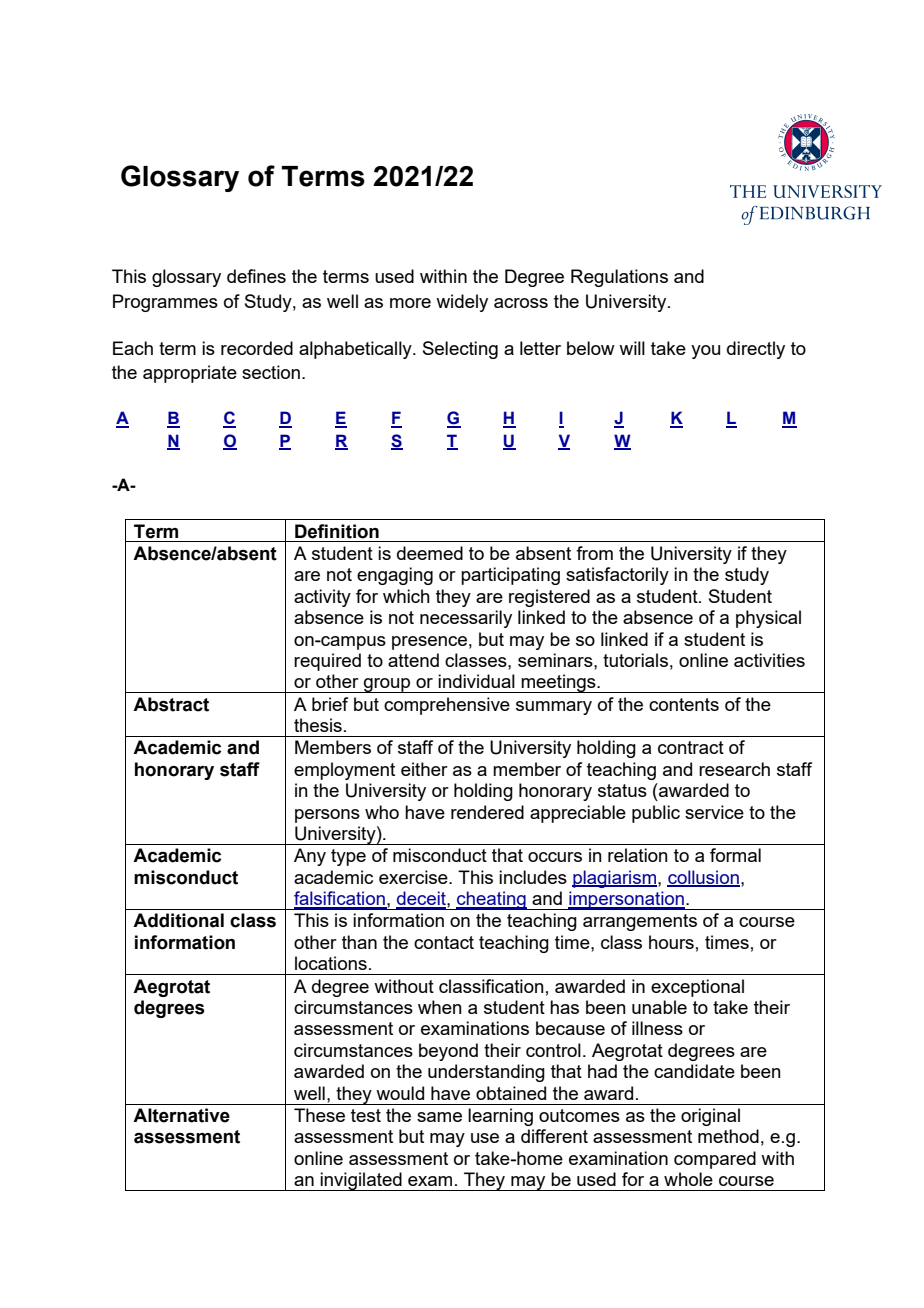  I want to click on defines, so click(256, 276).
